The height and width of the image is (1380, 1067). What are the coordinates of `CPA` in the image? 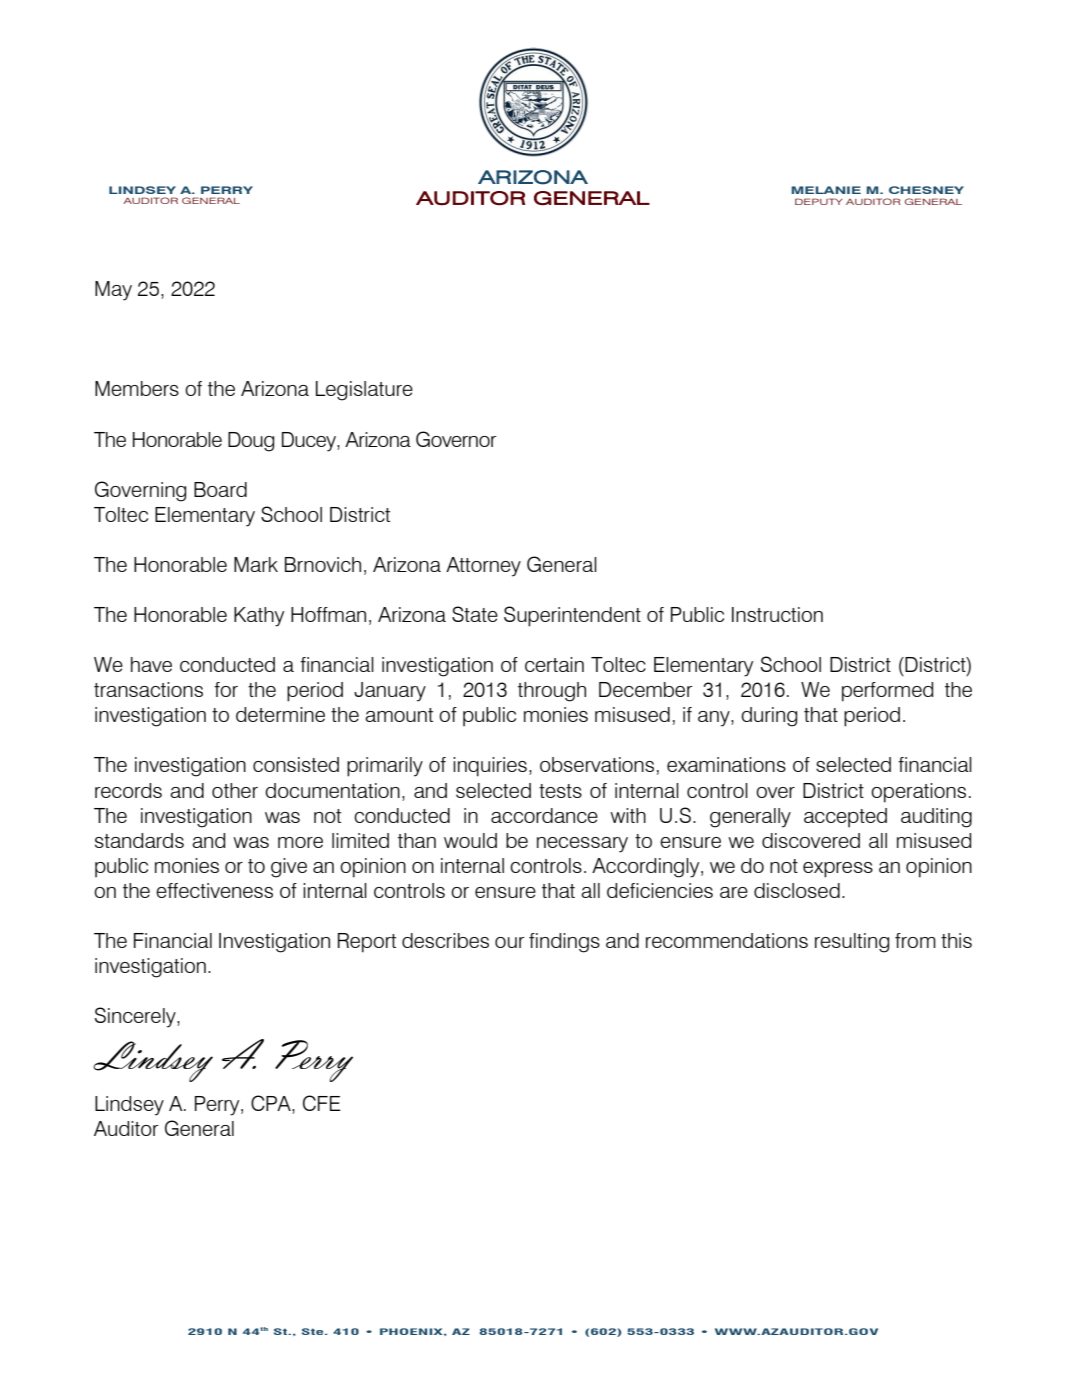 It's located at (272, 1104).
